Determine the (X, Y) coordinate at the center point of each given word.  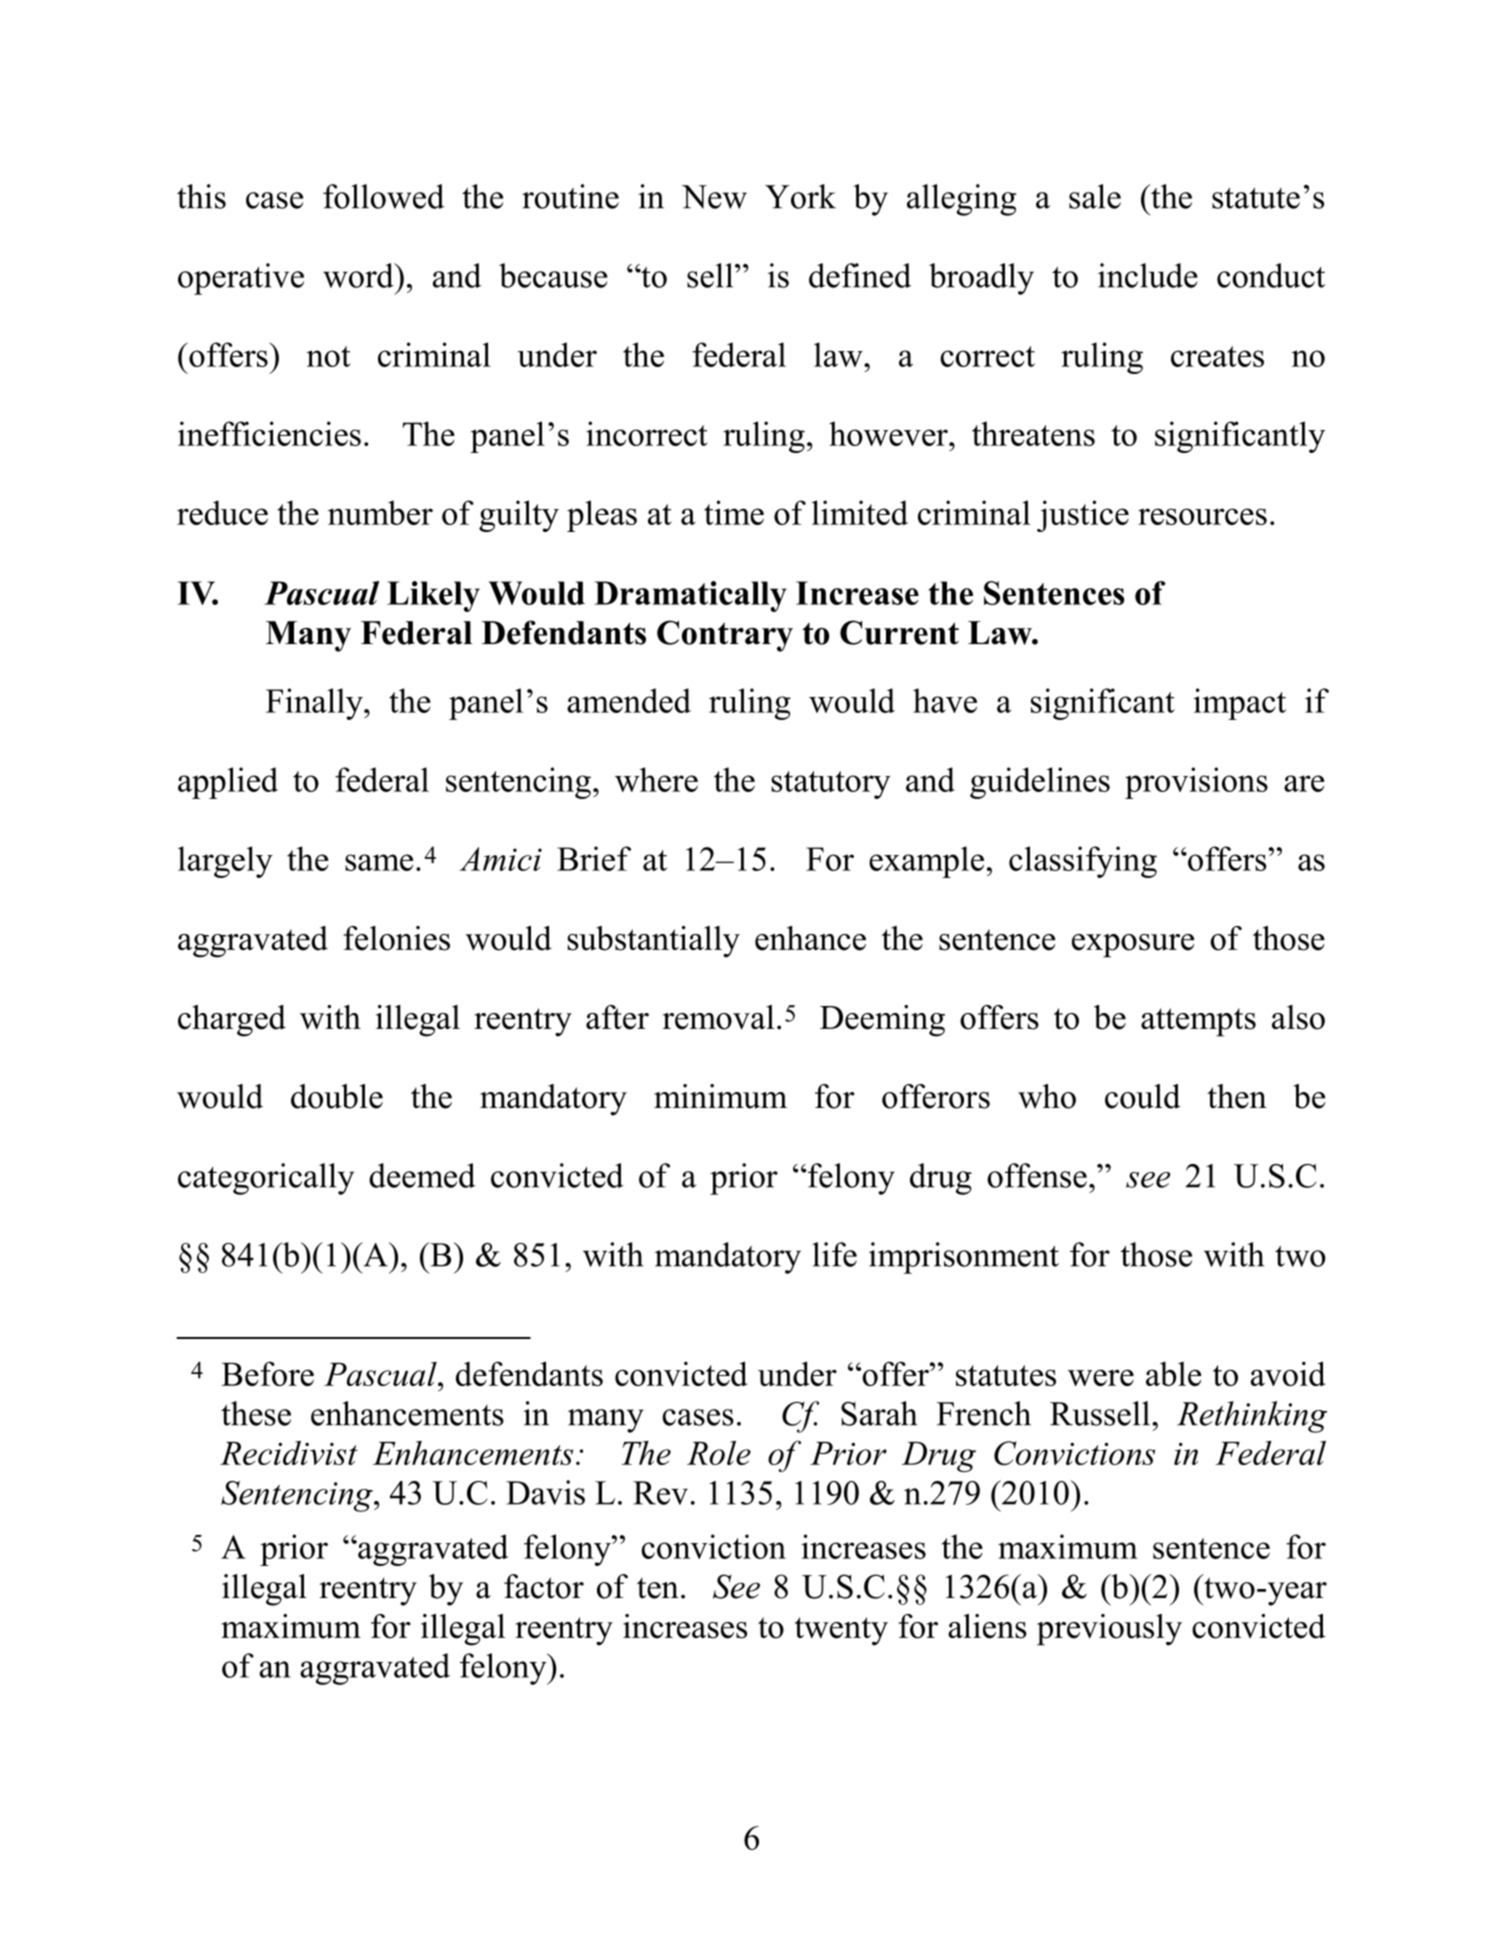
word (359, 275)
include (1148, 275)
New (714, 197)
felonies (396, 938)
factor (544, 1586)
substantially (653, 942)
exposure (1133, 946)
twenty (841, 1631)
